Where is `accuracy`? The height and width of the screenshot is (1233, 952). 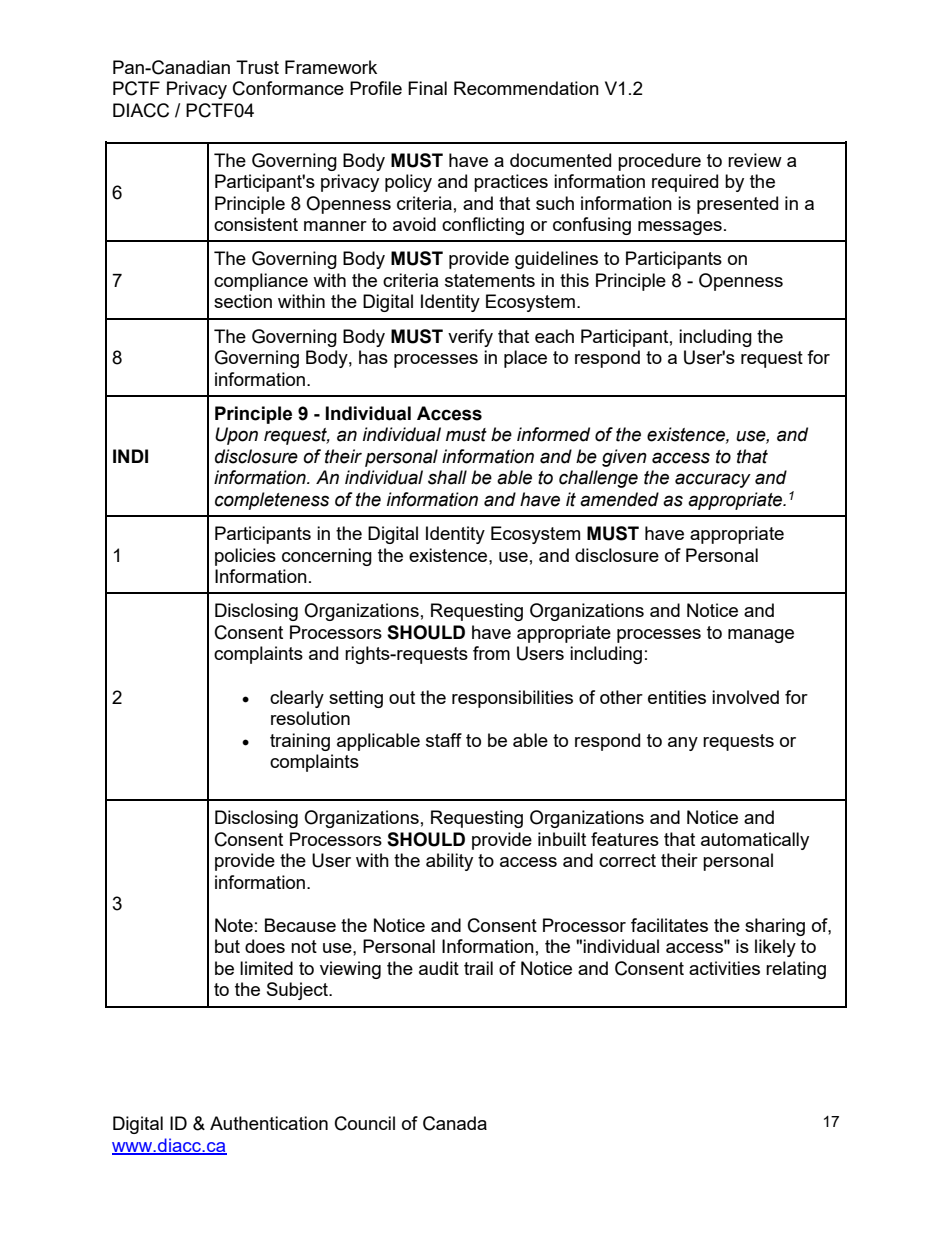
accuracy is located at coordinates (713, 480).
